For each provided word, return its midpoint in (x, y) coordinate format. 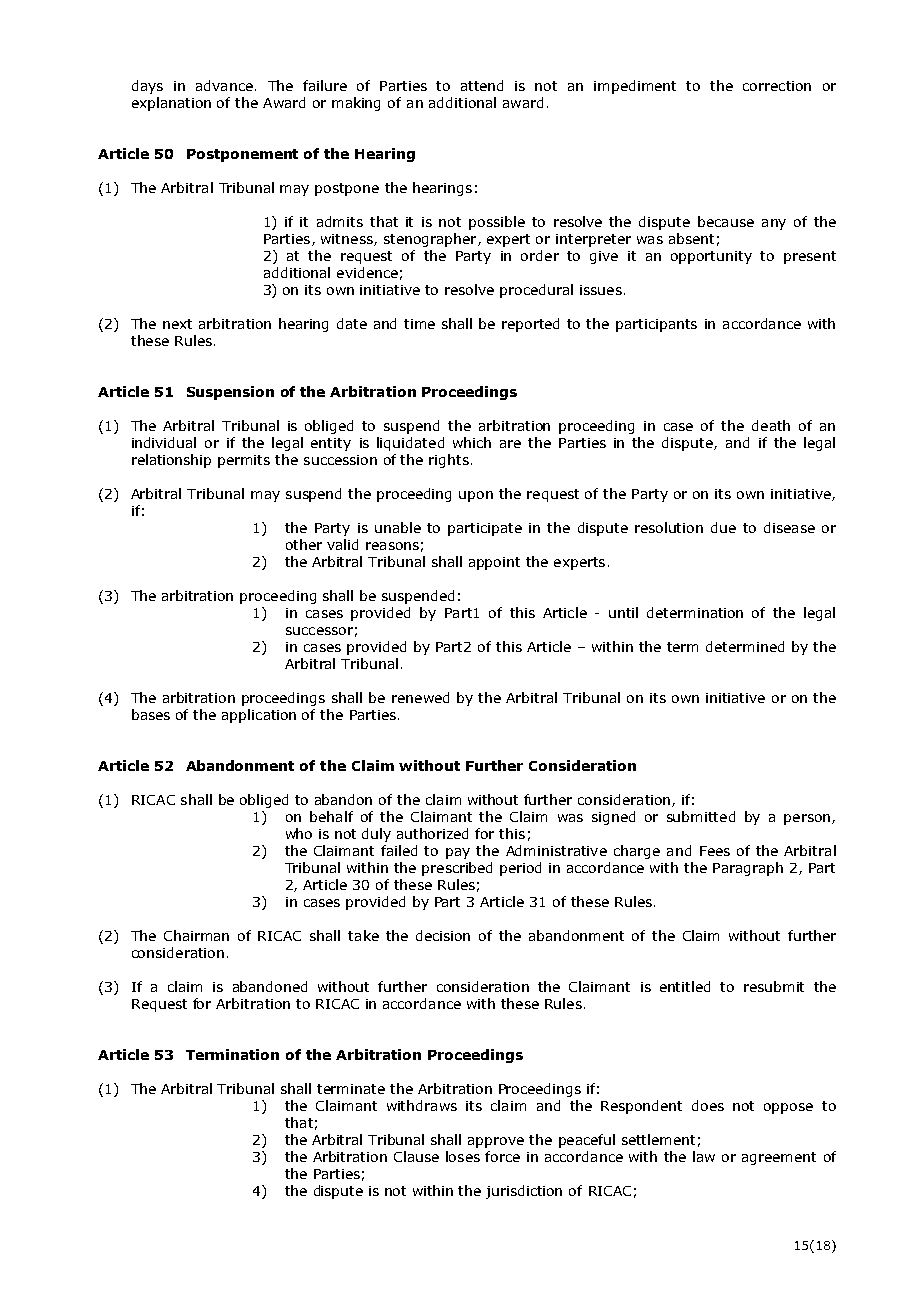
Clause (416, 1156)
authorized (432, 833)
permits (244, 461)
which (472, 442)
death (771, 425)
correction (777, 86)
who (299, 833)
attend (482, 85)
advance (224, 85)
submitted (701, 816)
